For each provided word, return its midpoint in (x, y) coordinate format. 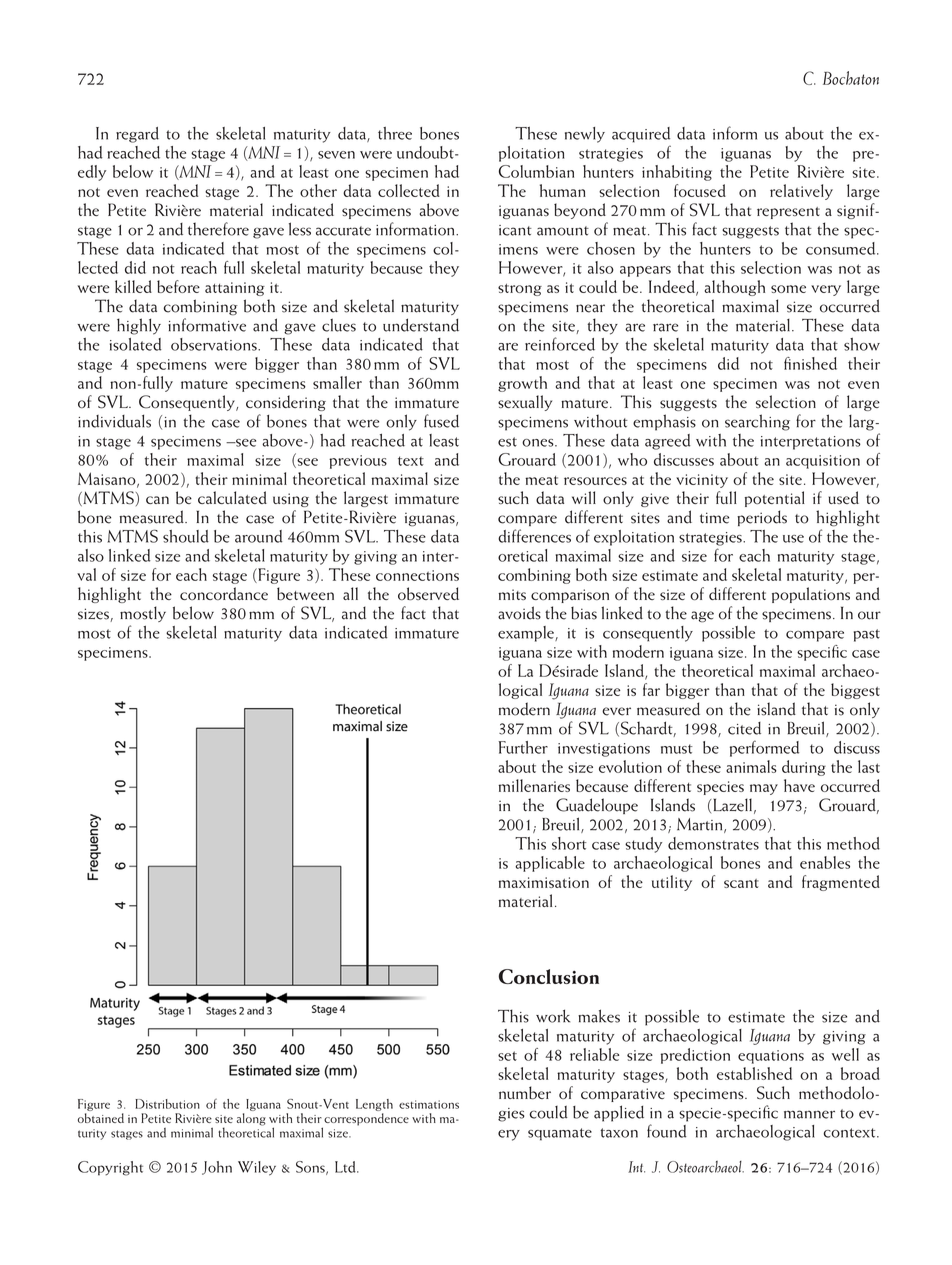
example (527, 634)
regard (137, 135)
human (563, 190)
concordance (224, 593)
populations (811, 595)
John (217, 1168)
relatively (801, 192)
